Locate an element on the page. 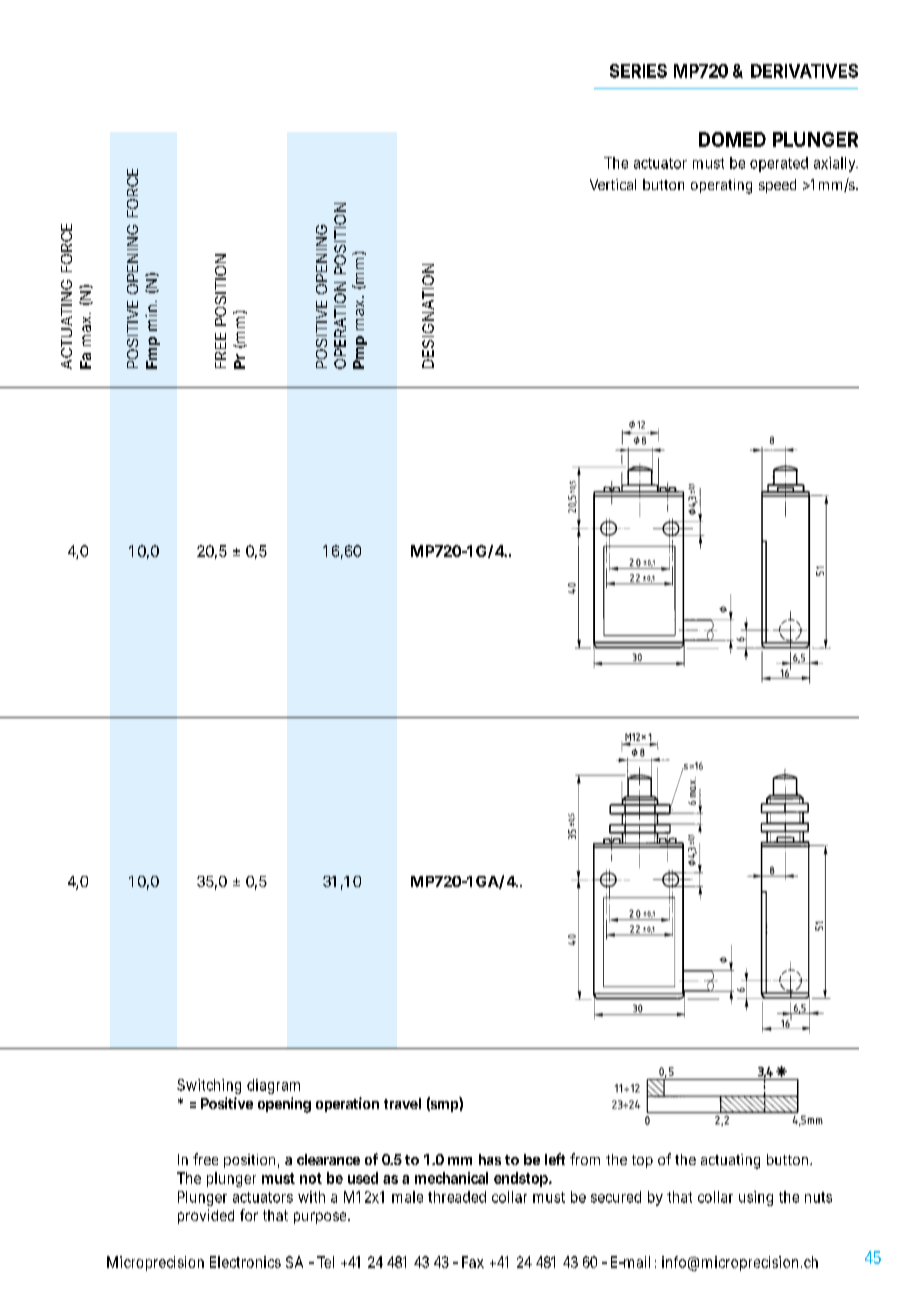  Vertical is located at coordinates (613, 184).
